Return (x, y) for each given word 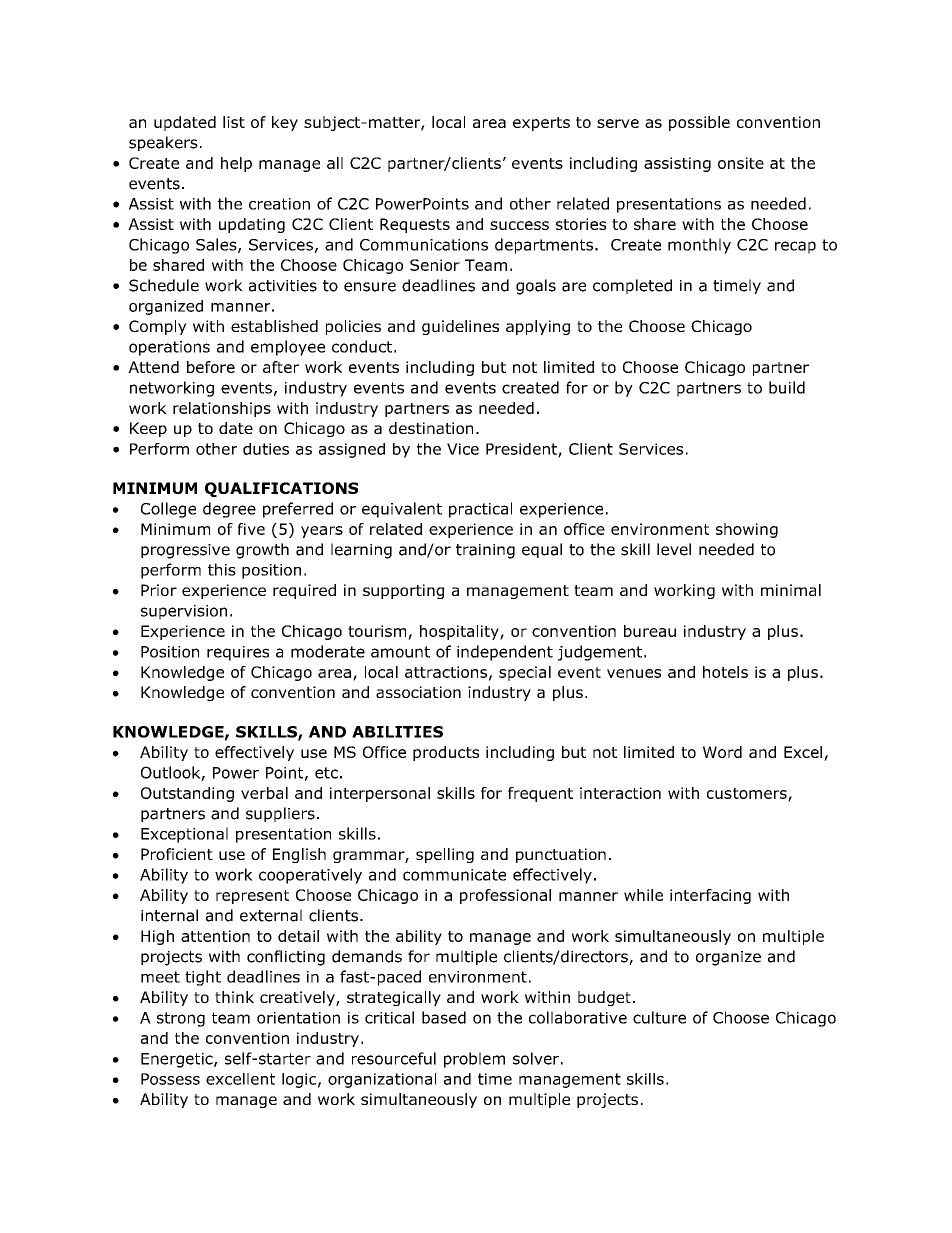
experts (541, 124)
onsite (741, 163)
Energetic (178, 1060)
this (222, 569)
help (236, 164)
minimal (791, 590)
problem (474, 1060)
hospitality (460, 632)
